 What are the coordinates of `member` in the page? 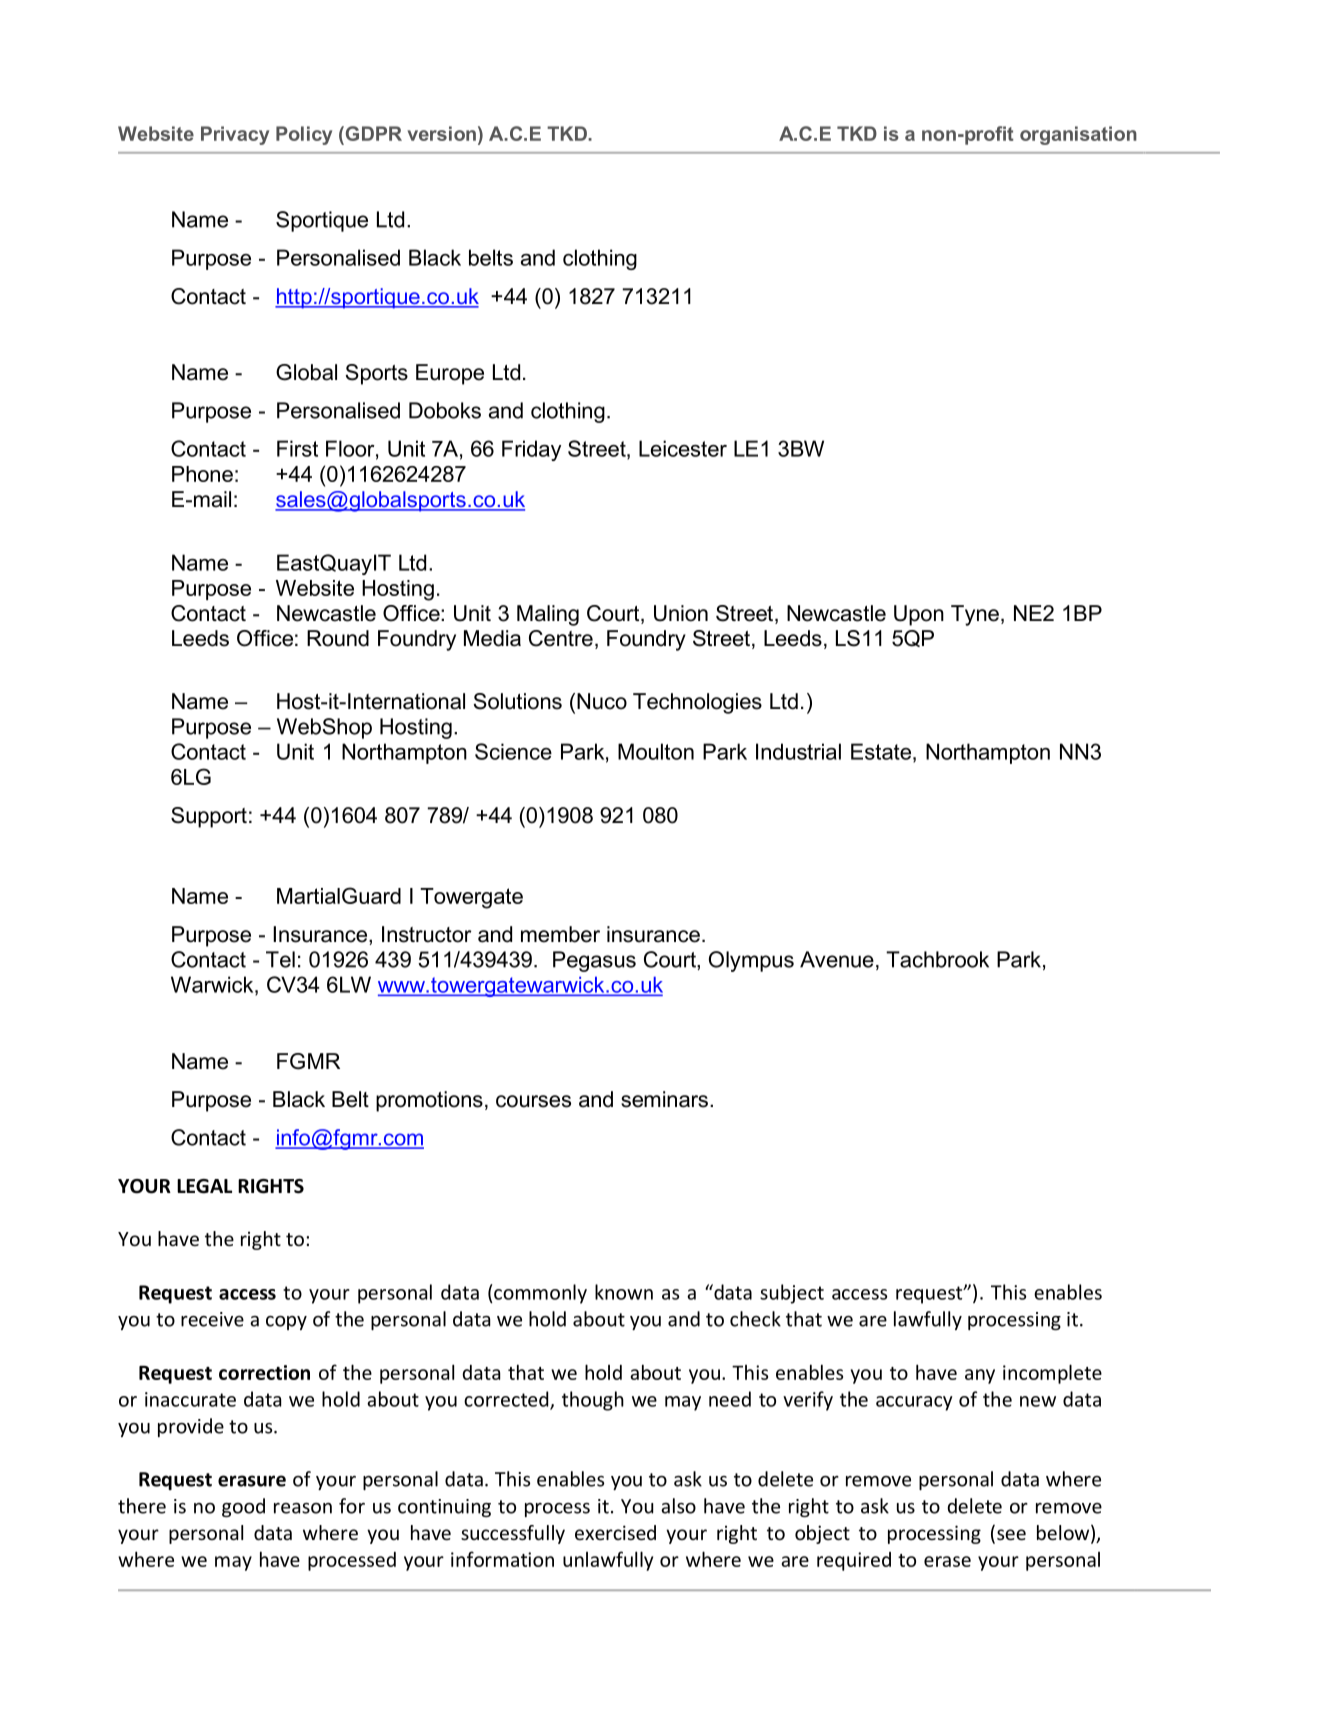 It's located at (560, 934).
